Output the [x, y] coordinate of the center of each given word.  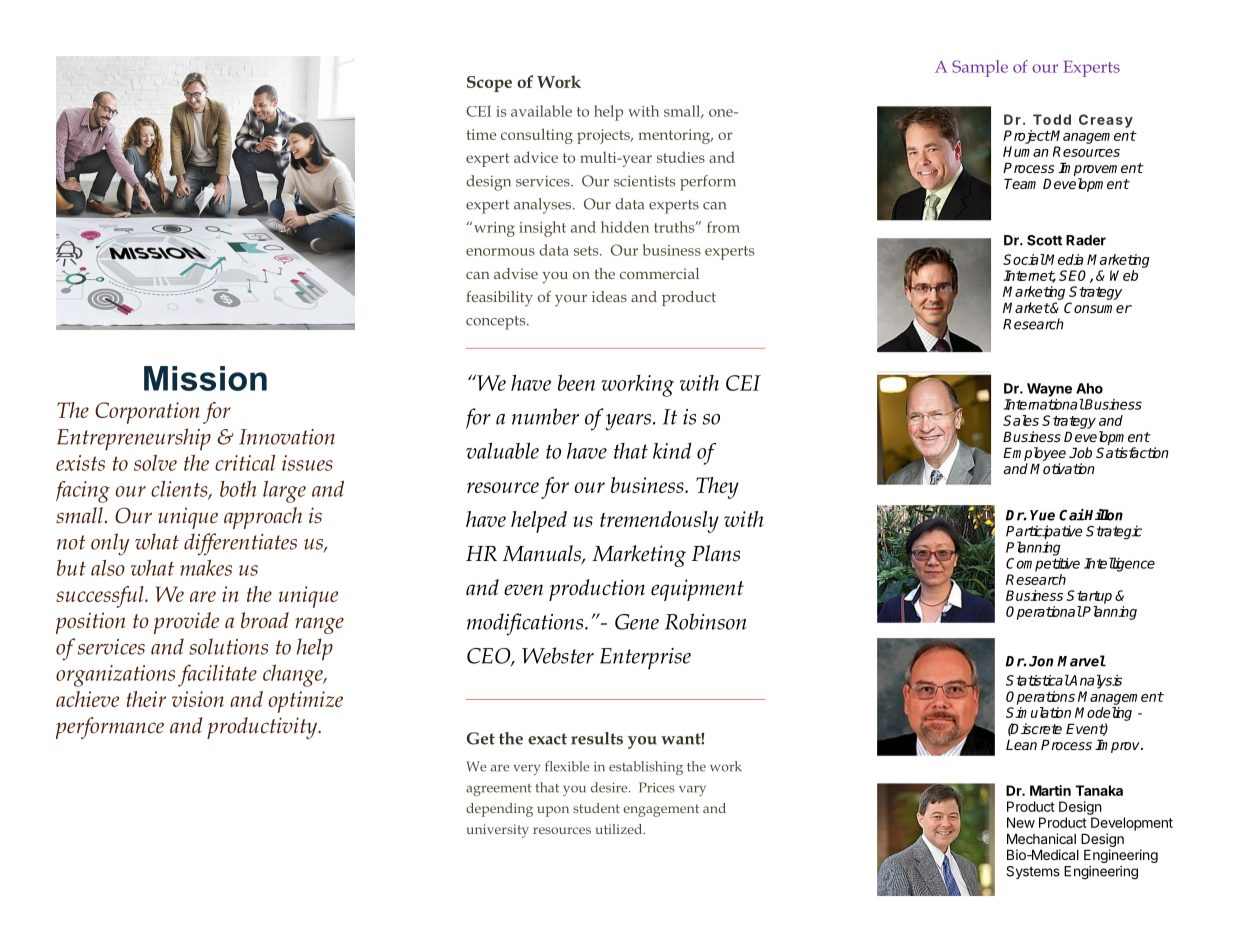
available [541, 111]
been [576, 382]
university [498, 831]
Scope [489, 84]
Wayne [1049, 390]
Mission [205, 378]
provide [186, 623]
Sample [980, 68]
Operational [1044, 613]
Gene [637, 622]
